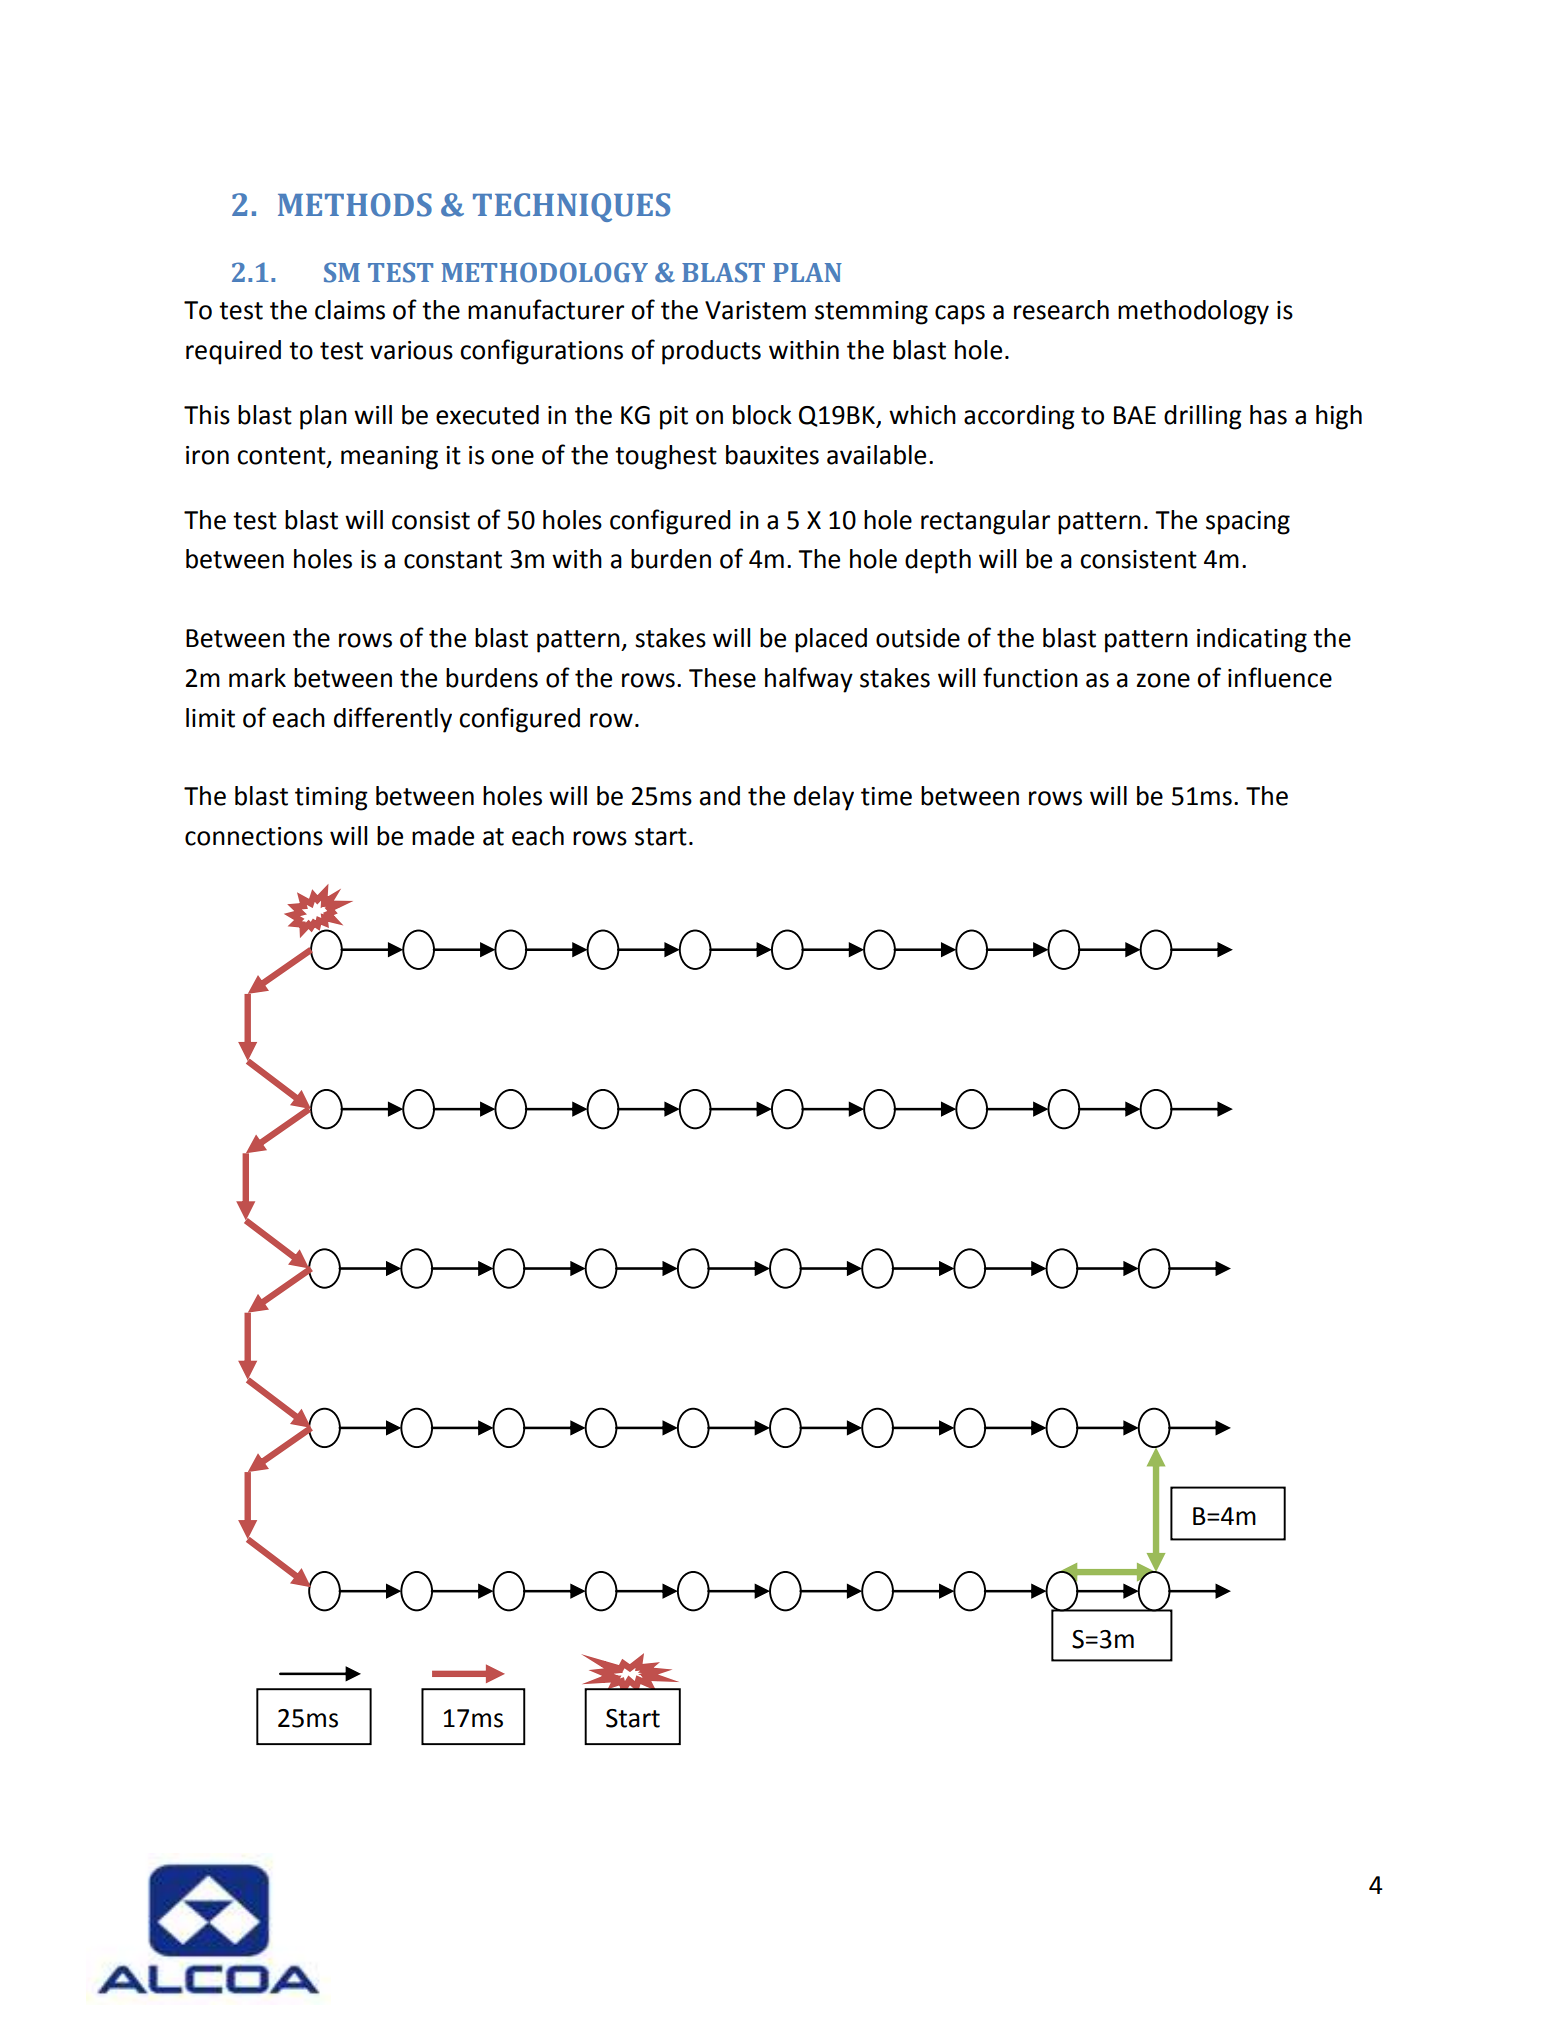 This document has width=1567, height=2028. Describe the element at coordinates (411, 350) in the document. I see `various` at that location.
